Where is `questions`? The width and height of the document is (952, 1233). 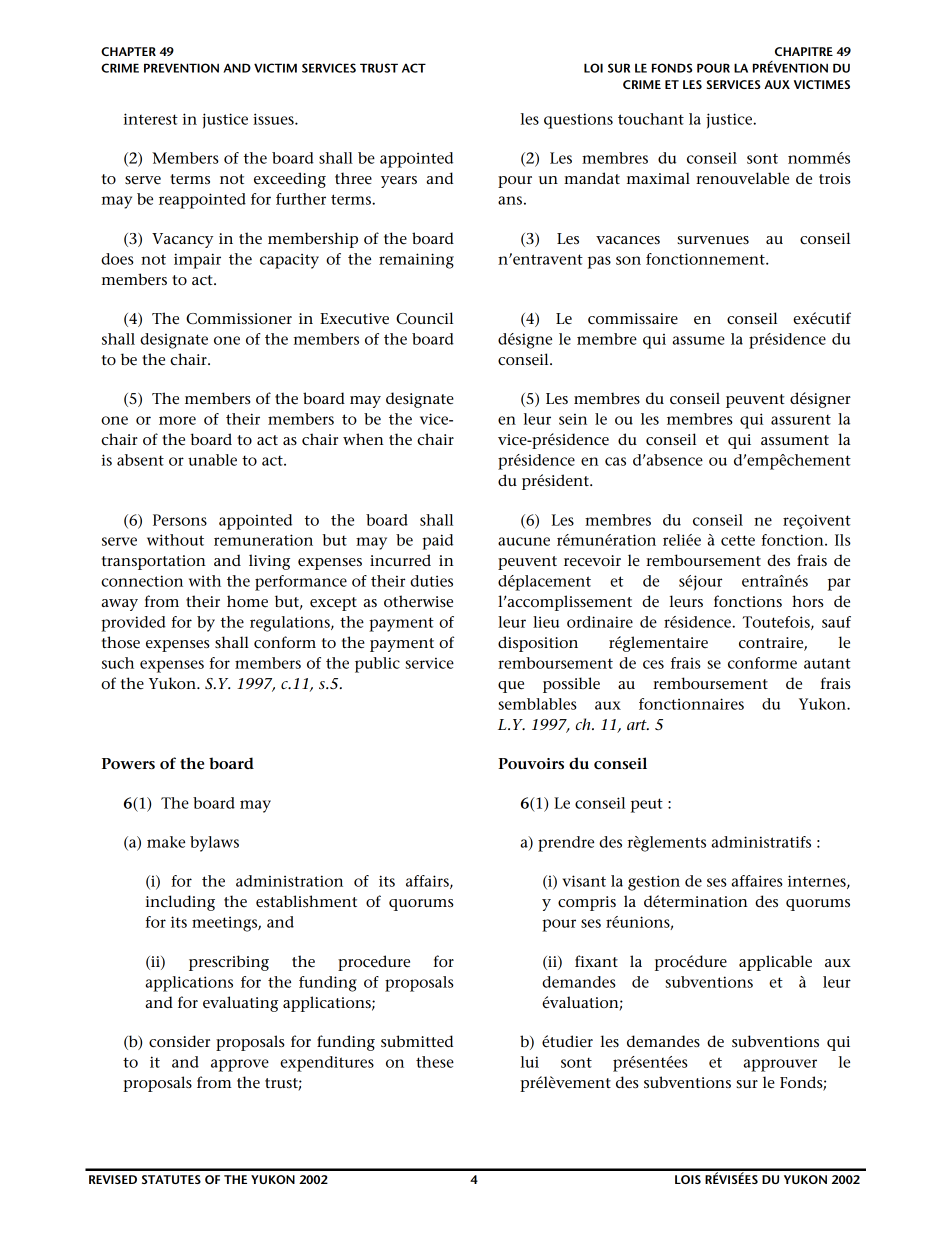
questions is located at coordinates (578, 121).
